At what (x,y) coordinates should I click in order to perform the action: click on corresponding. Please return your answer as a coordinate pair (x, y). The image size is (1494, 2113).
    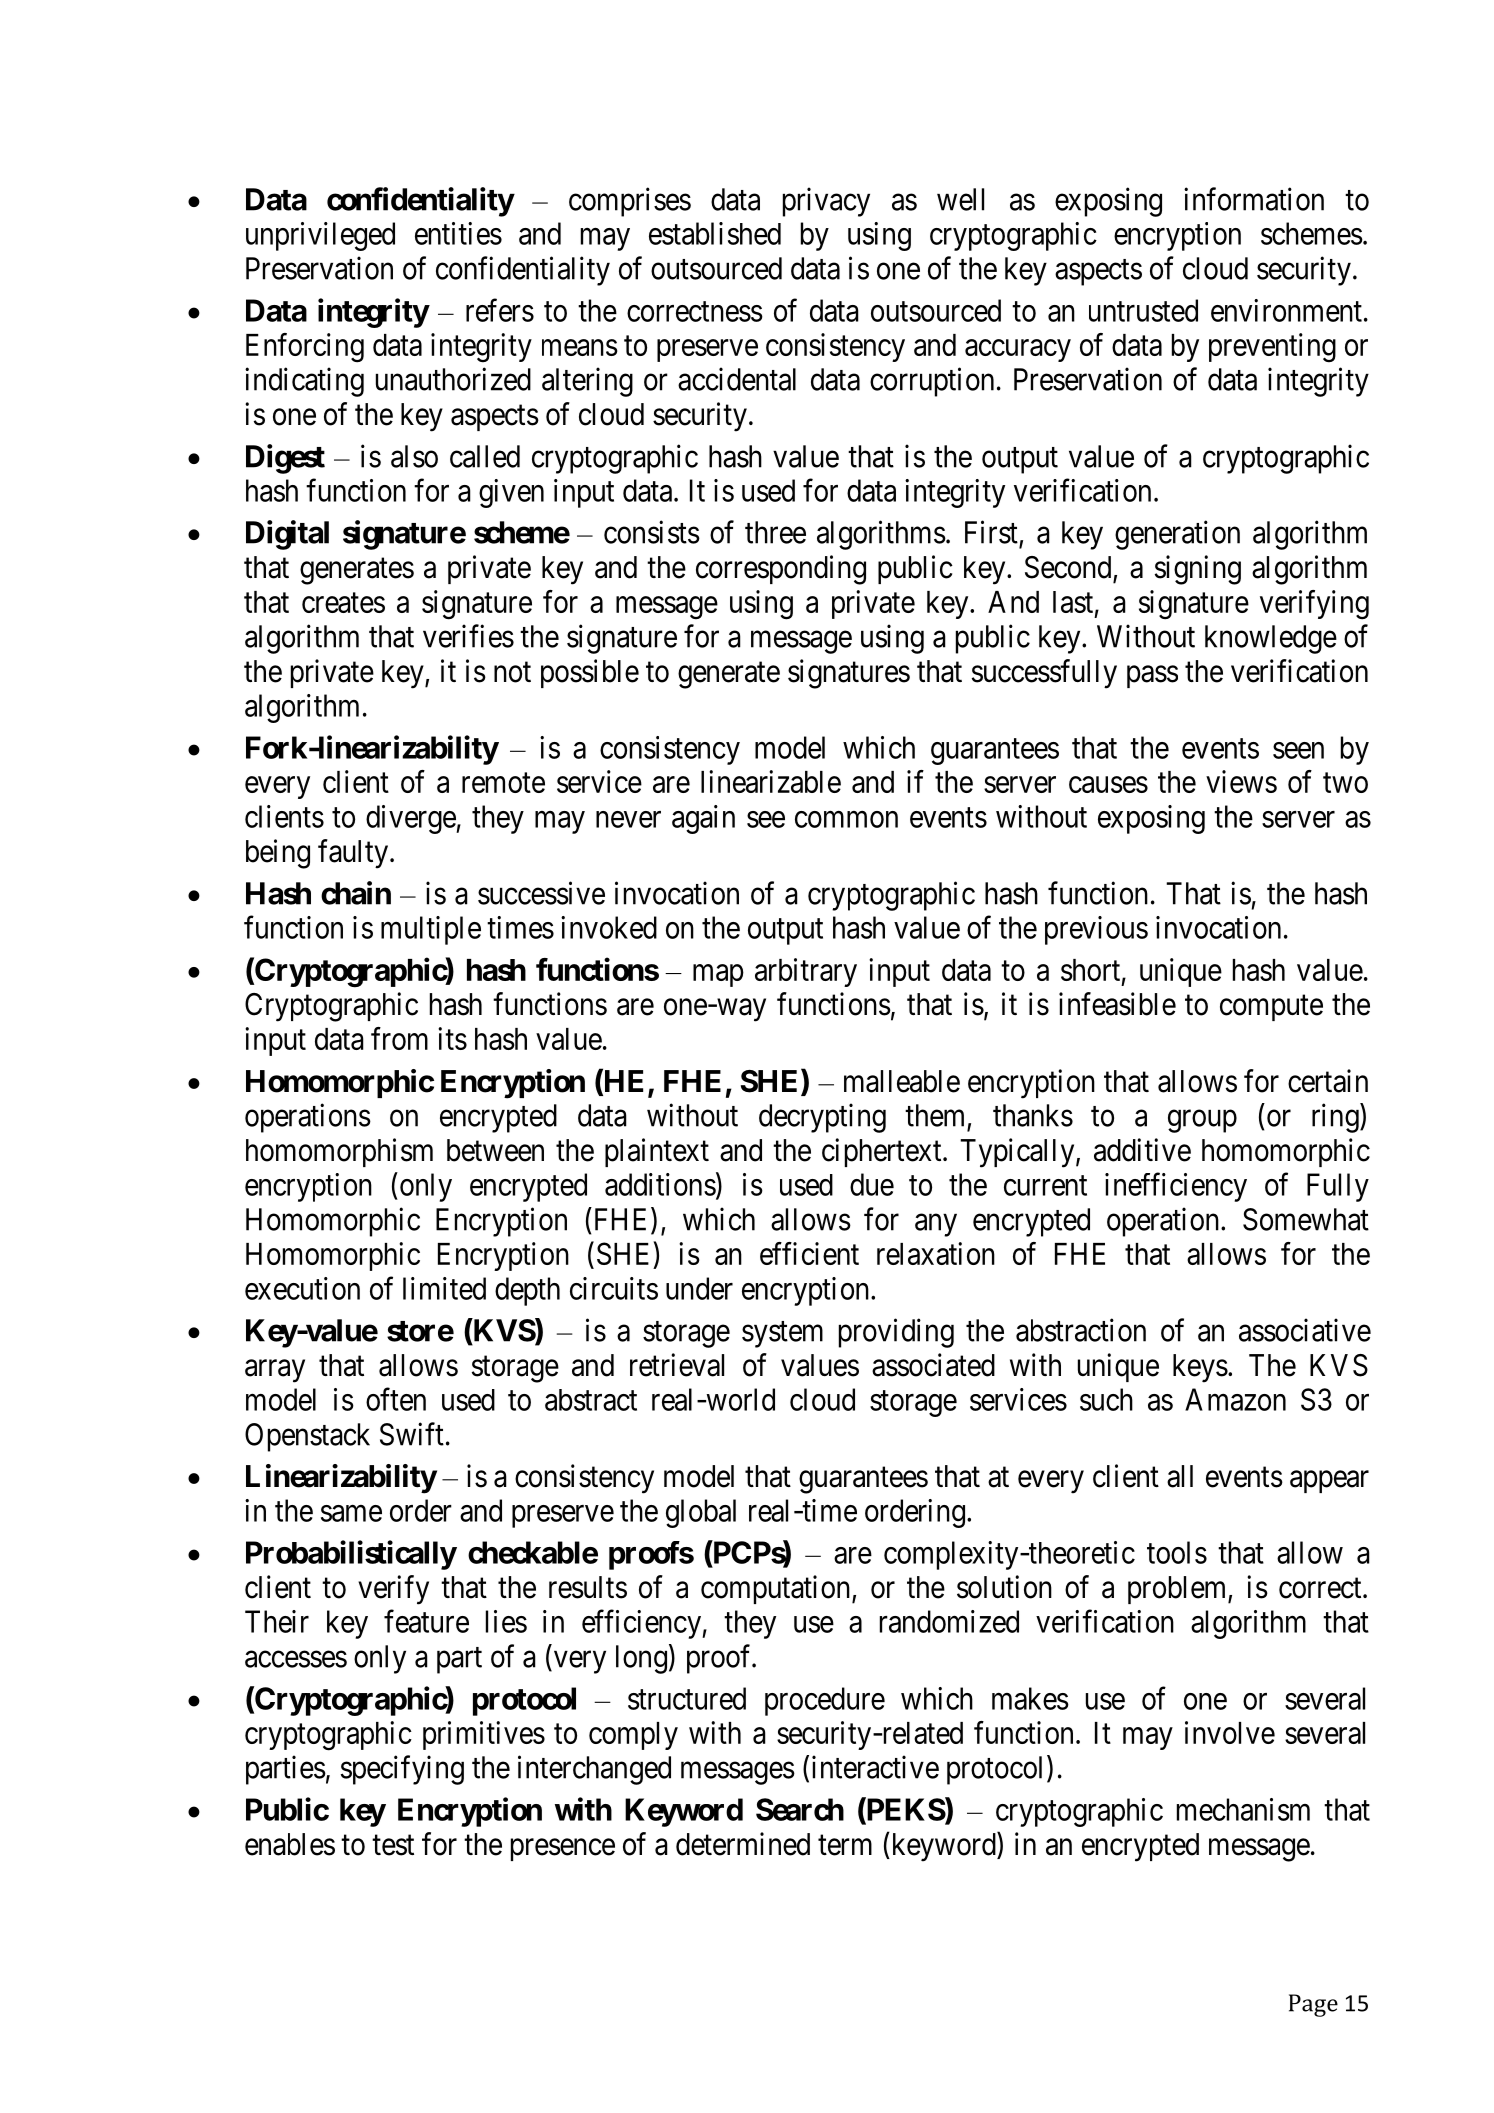
    Looking at the image, I should click on (781, 570).
